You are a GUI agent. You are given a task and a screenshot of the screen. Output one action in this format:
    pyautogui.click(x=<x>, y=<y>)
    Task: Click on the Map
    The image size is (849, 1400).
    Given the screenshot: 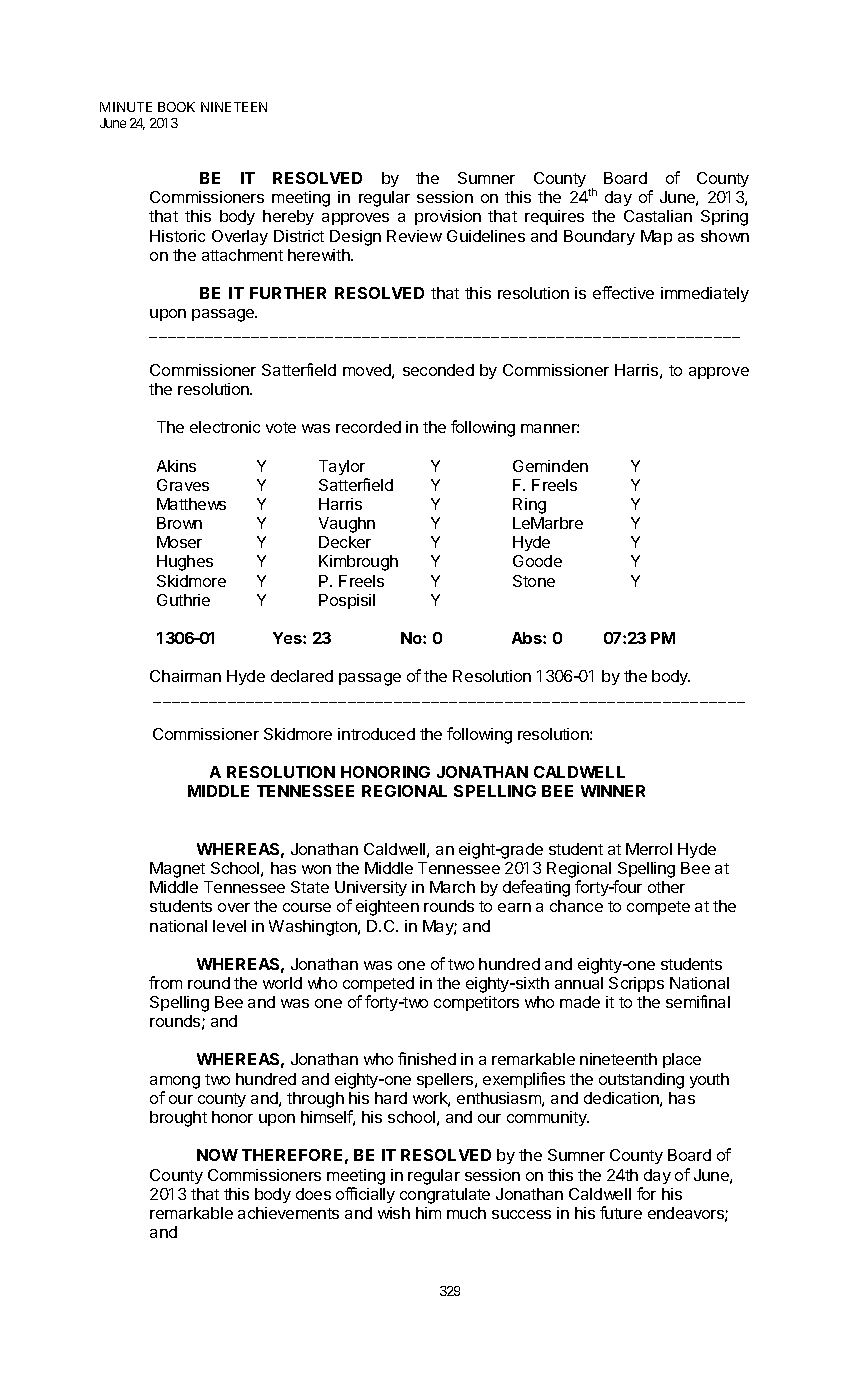 What is the action you would take?
    pyautogui.click(x=656, y=237)
